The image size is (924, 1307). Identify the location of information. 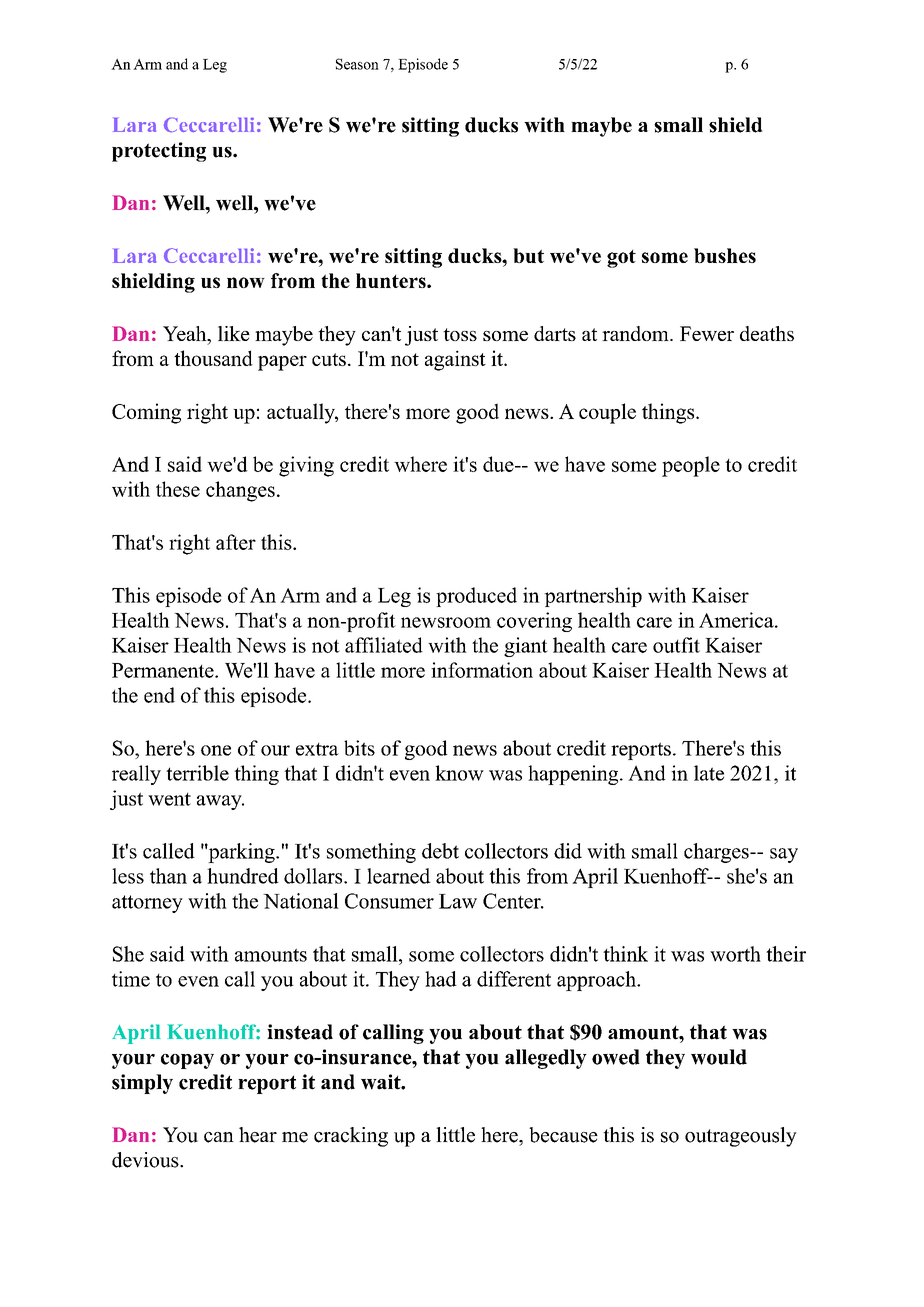
(482, 670).
